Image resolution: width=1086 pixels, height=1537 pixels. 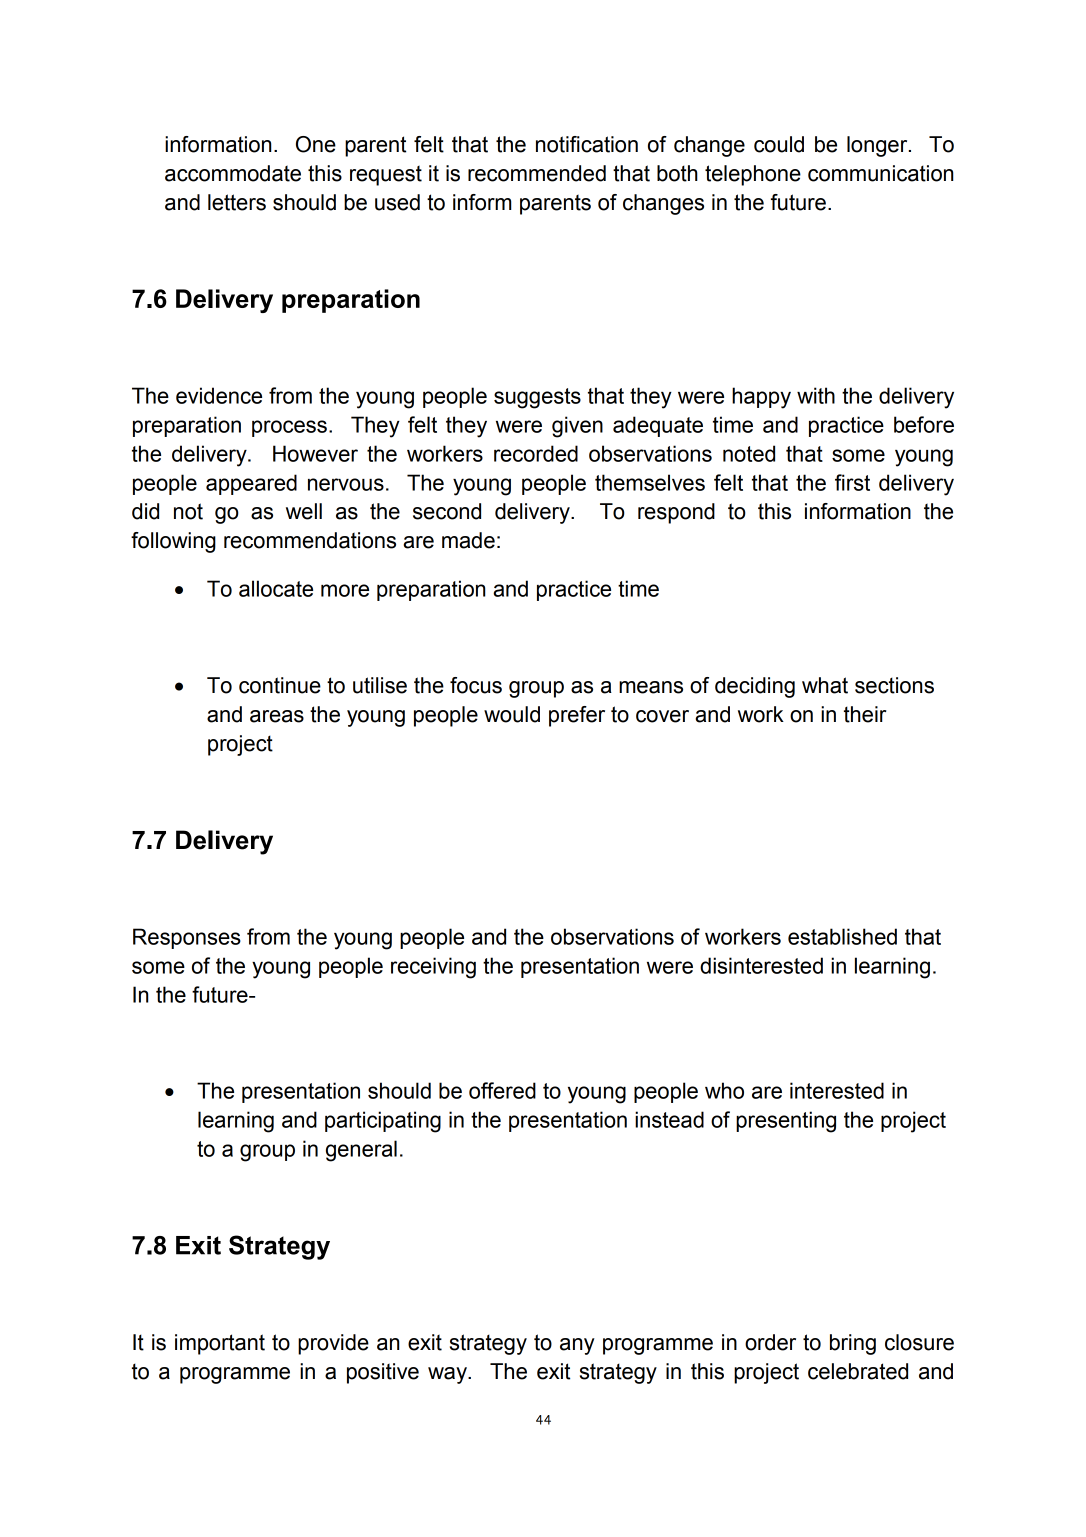 I want to click on Responses, so click(x=187, y=938).
